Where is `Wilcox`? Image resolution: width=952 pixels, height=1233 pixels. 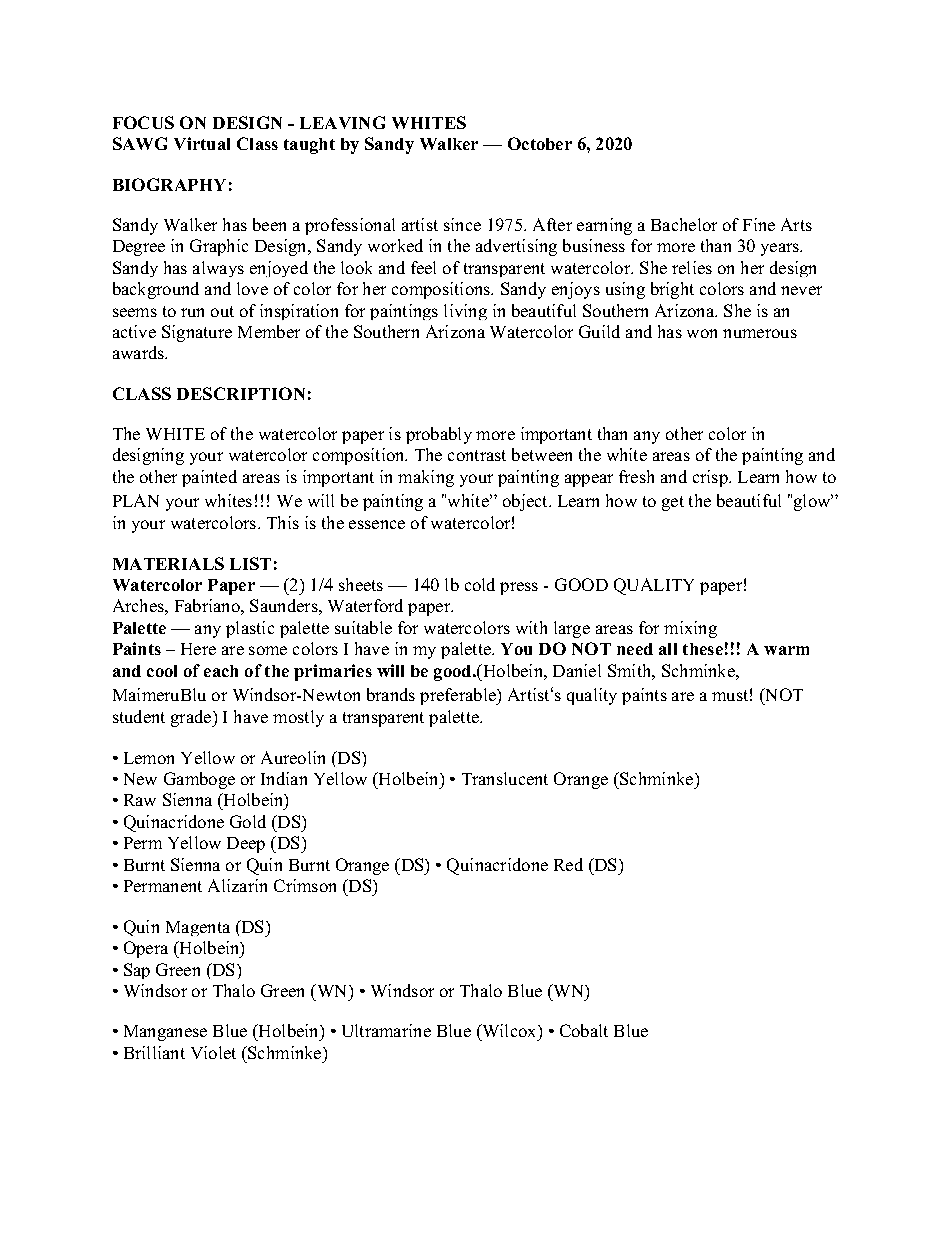 Wilcox is located at coordinates (509, 1030).
